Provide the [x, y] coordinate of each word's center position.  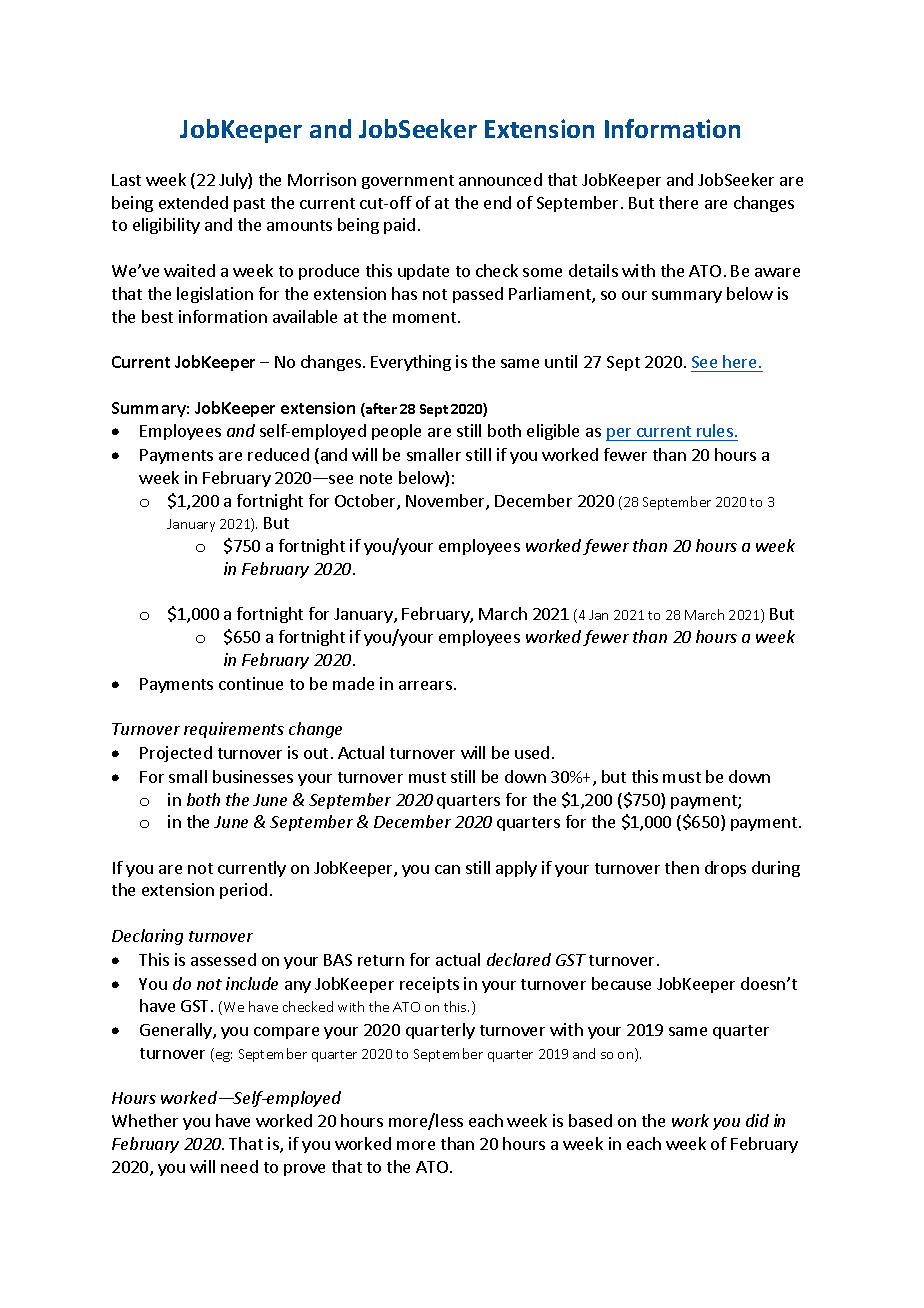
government [408, 182]
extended [193, 202]
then [682, 867]
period [243, 891]
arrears [425, 685]
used [532, 752]
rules [715, 430]
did [757, 1120]
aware [777, 272]
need [239, 1166]
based [590, 1120]
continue [251, 683]
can [447, 869]
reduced [278, 454]
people [396, 432]
